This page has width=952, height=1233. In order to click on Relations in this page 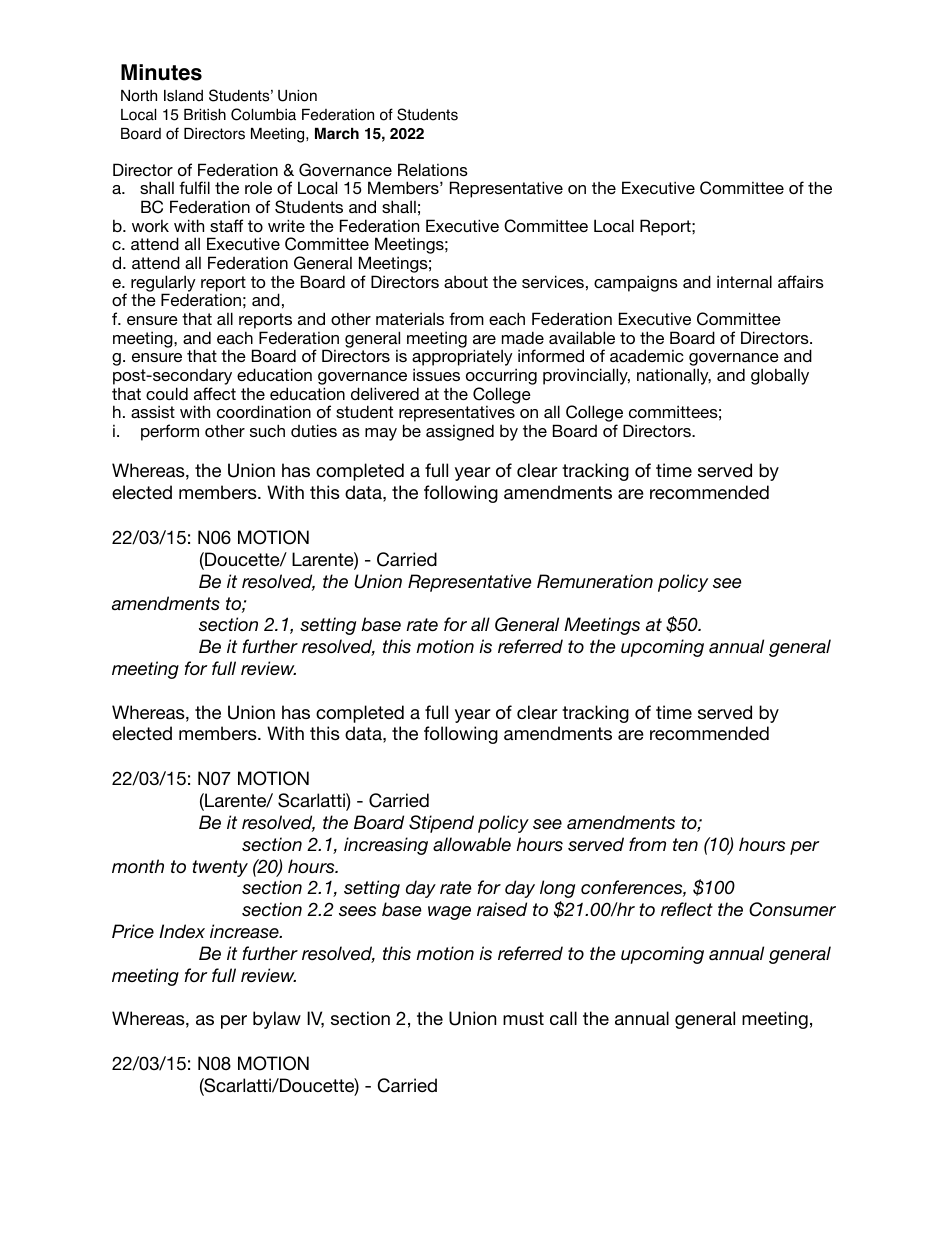, I will do `click(433, 169)`.
